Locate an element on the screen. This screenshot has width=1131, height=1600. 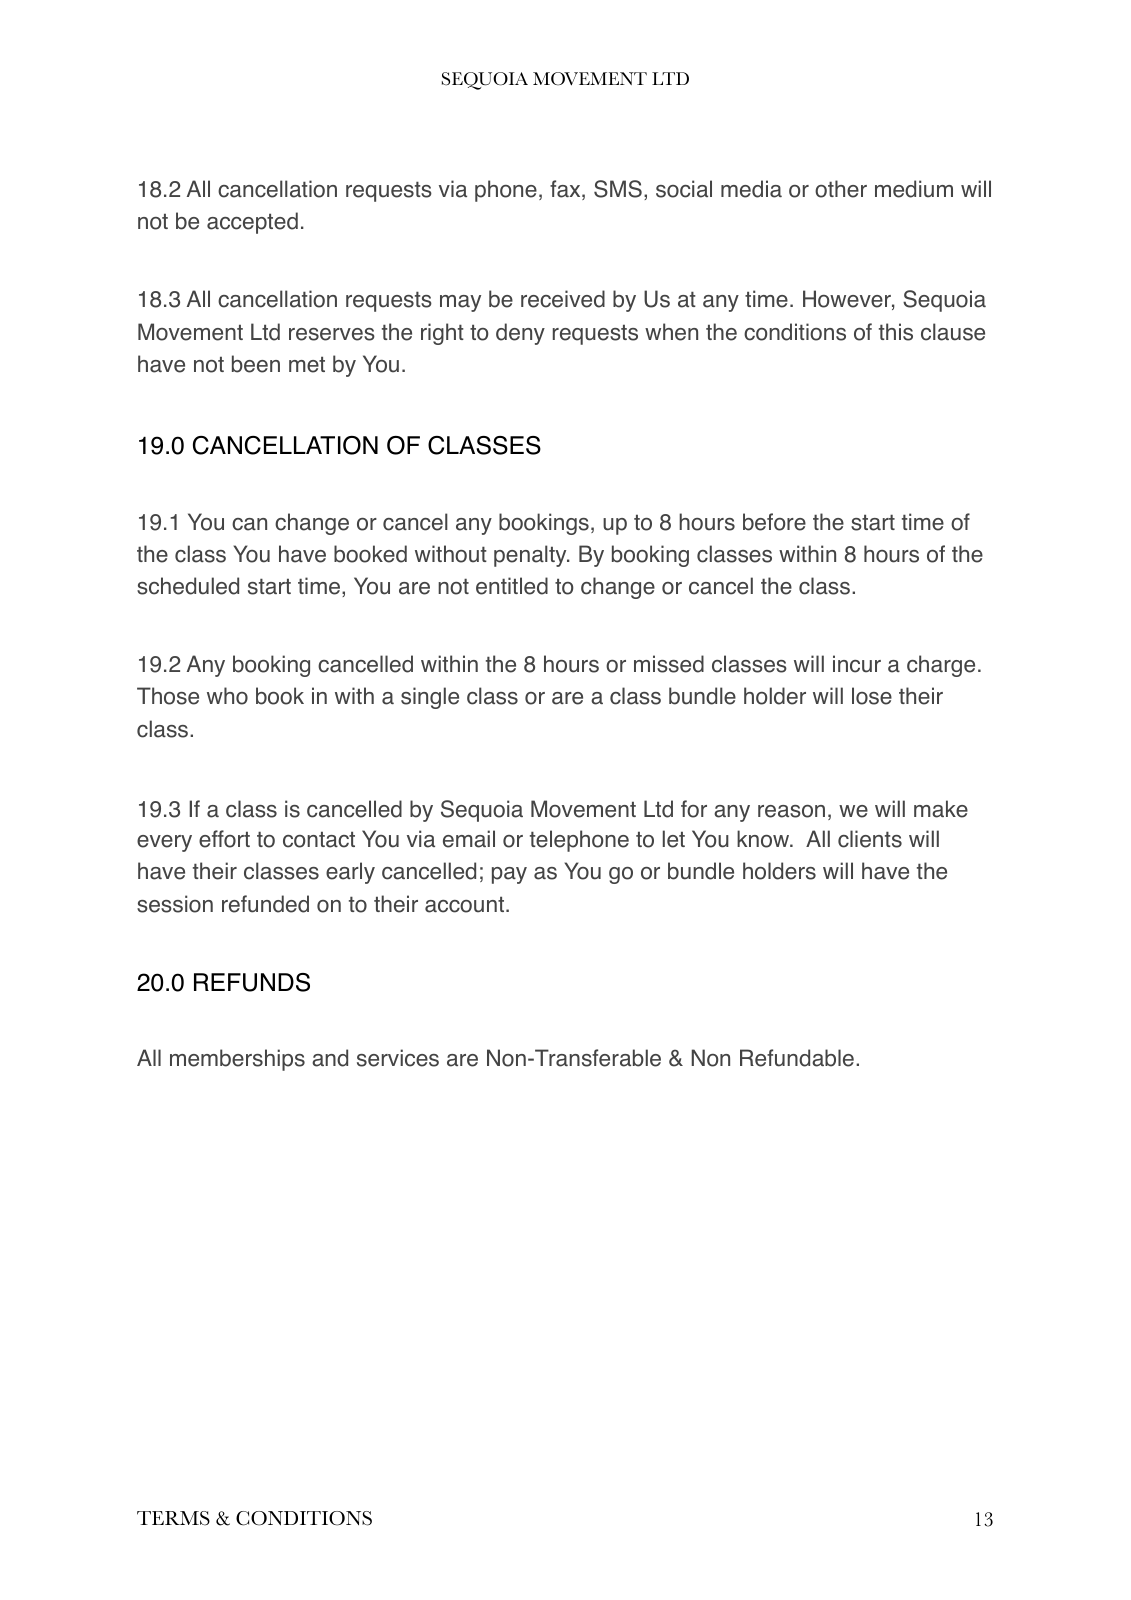
clients is located at coordinates (870, 839).
